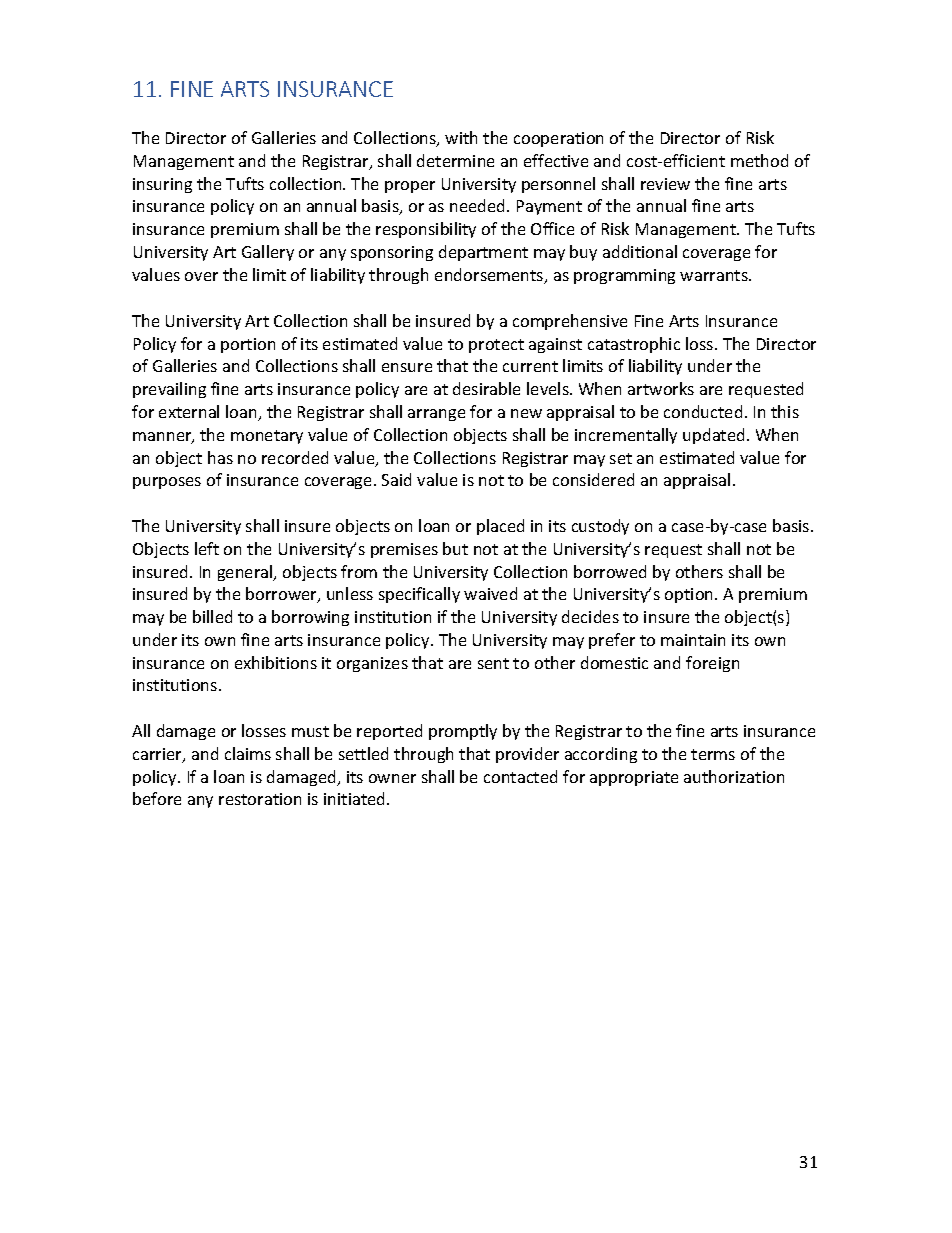 The image size is (952, 1233). I want to click on contacted, so click(520, 776).
